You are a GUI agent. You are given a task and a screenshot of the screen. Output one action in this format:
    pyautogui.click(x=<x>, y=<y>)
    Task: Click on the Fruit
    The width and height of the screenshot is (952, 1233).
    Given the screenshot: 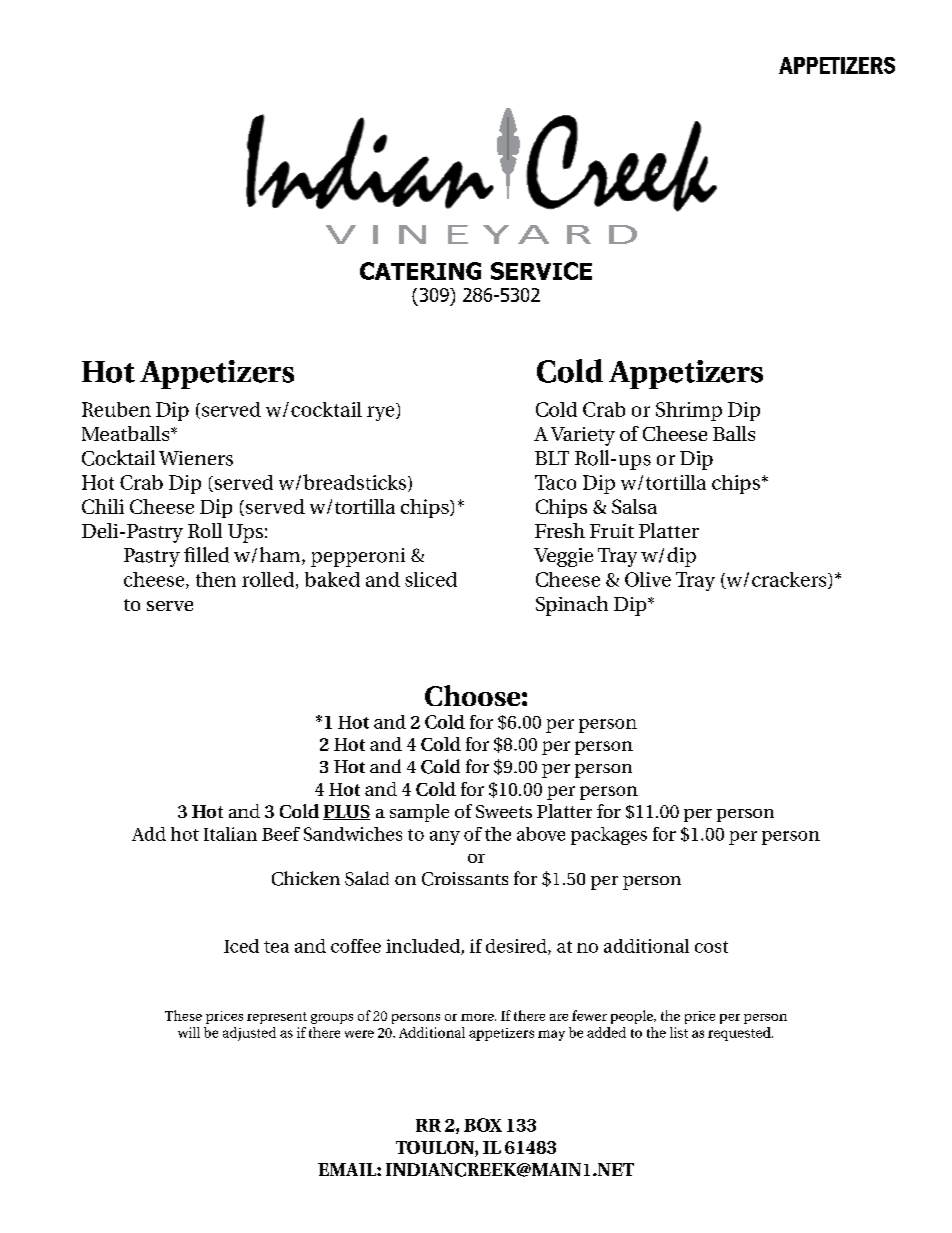 What is the action you would take?
    pyautogui.click(x=612, y=531)
